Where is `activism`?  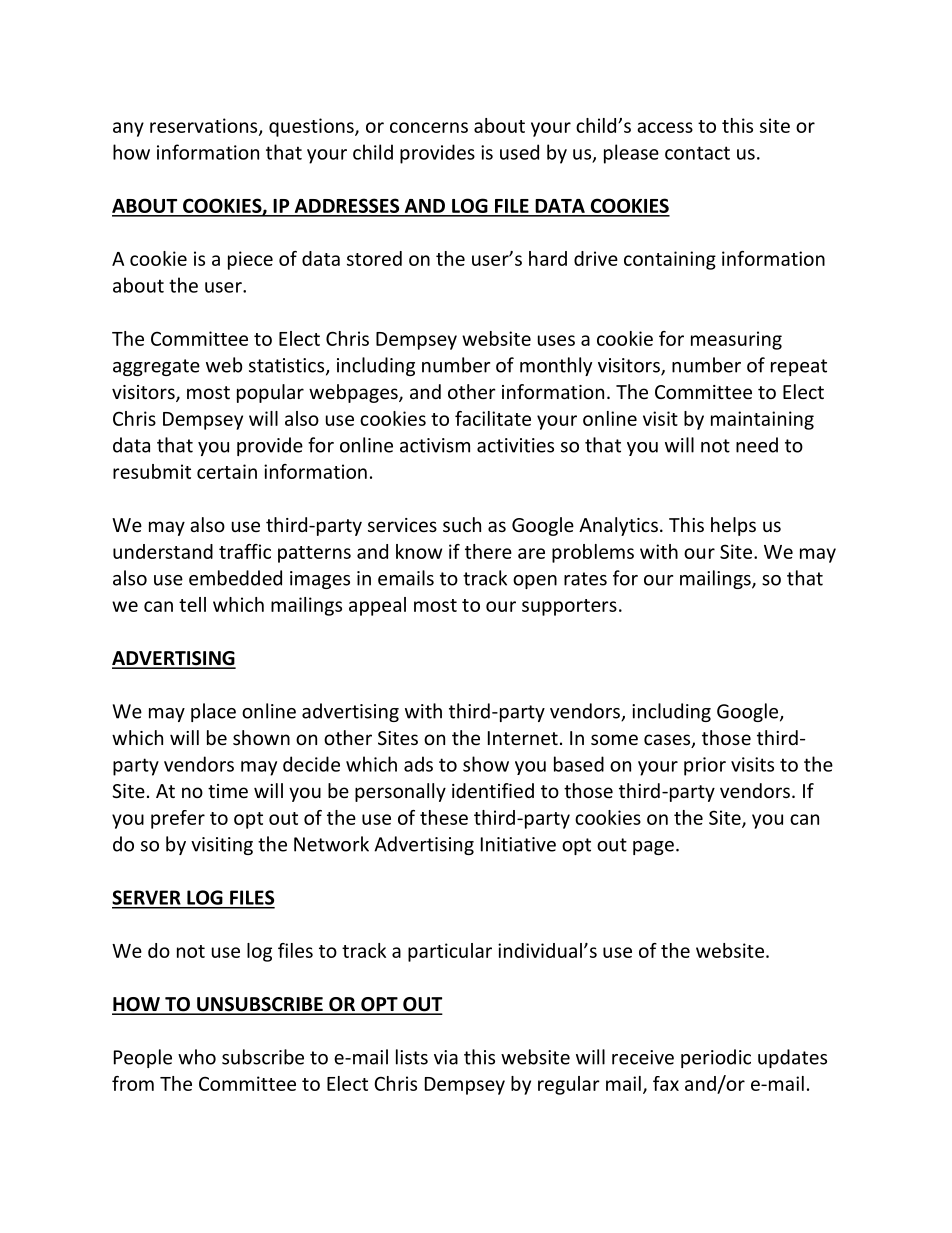
activism is located at coordinates (435, 445).
